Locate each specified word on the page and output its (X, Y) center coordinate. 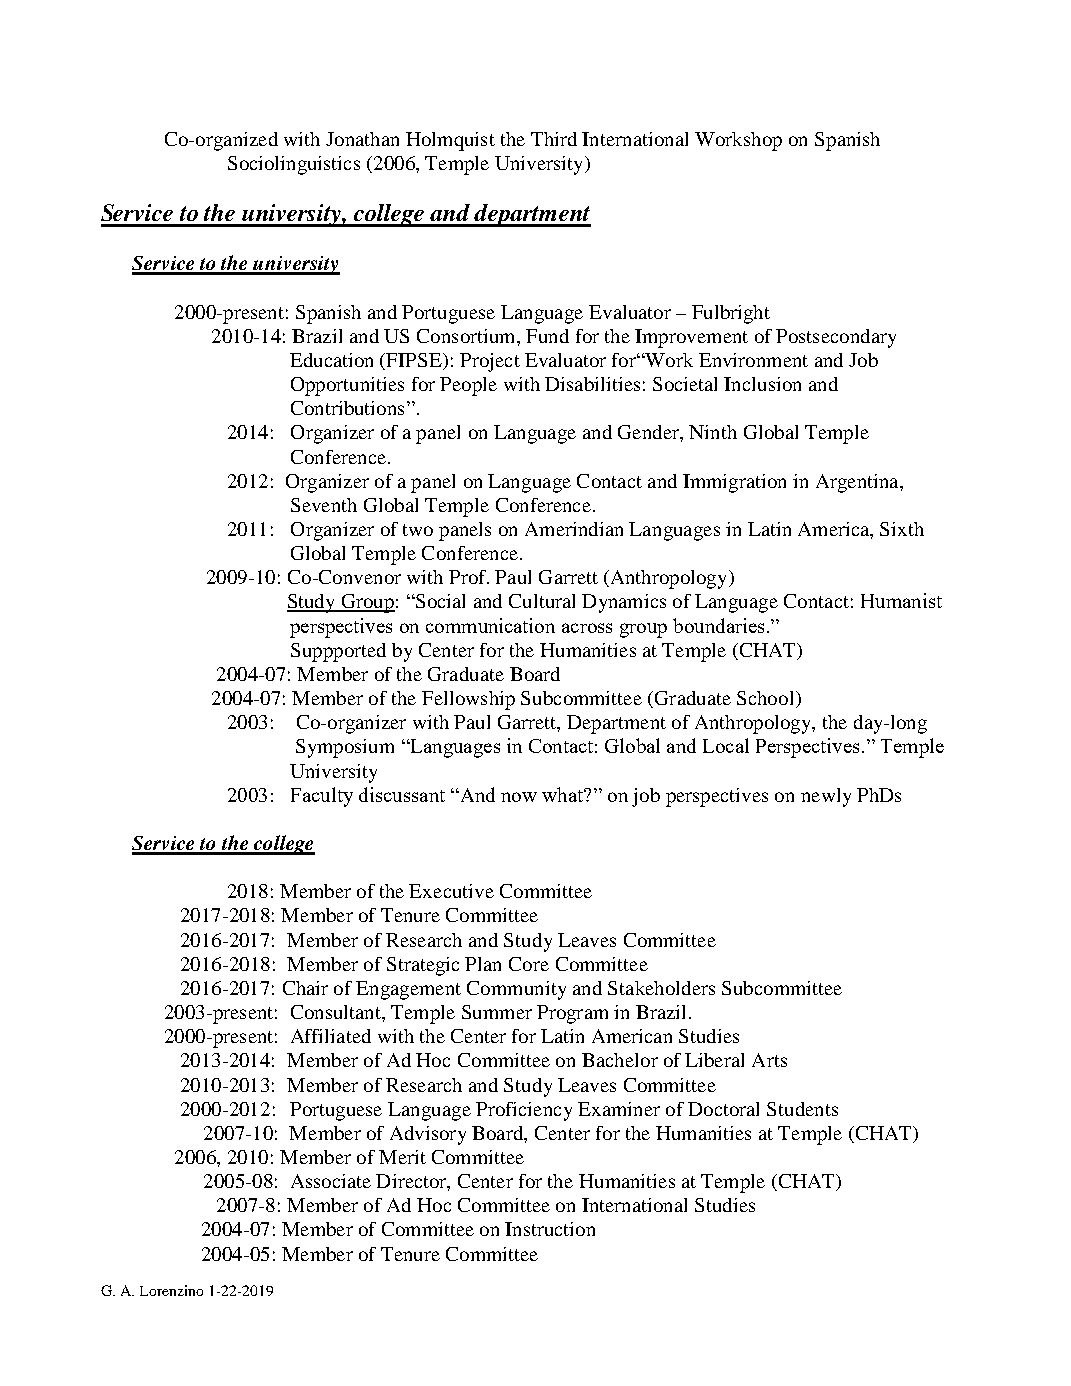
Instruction (550, 1229)
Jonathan (362, 139)
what (564, 794)
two (418, 530)
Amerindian (574, 529)
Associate (331, 1181)
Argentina (858, 483)
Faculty (322, 797)
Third (554, 139)
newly (826, 797)
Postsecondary (836, 338)
